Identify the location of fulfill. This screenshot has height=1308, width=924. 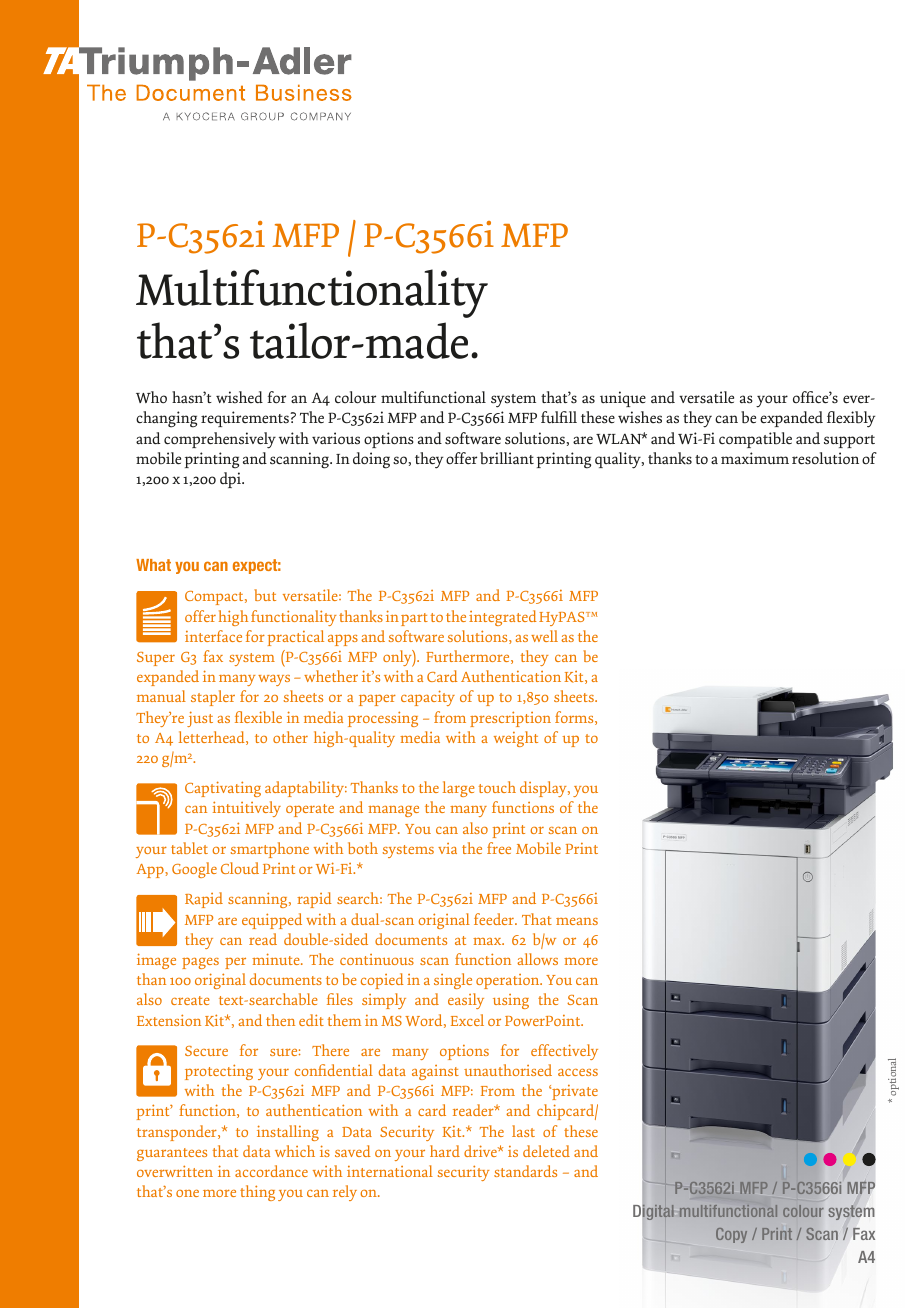
(559, 417).
